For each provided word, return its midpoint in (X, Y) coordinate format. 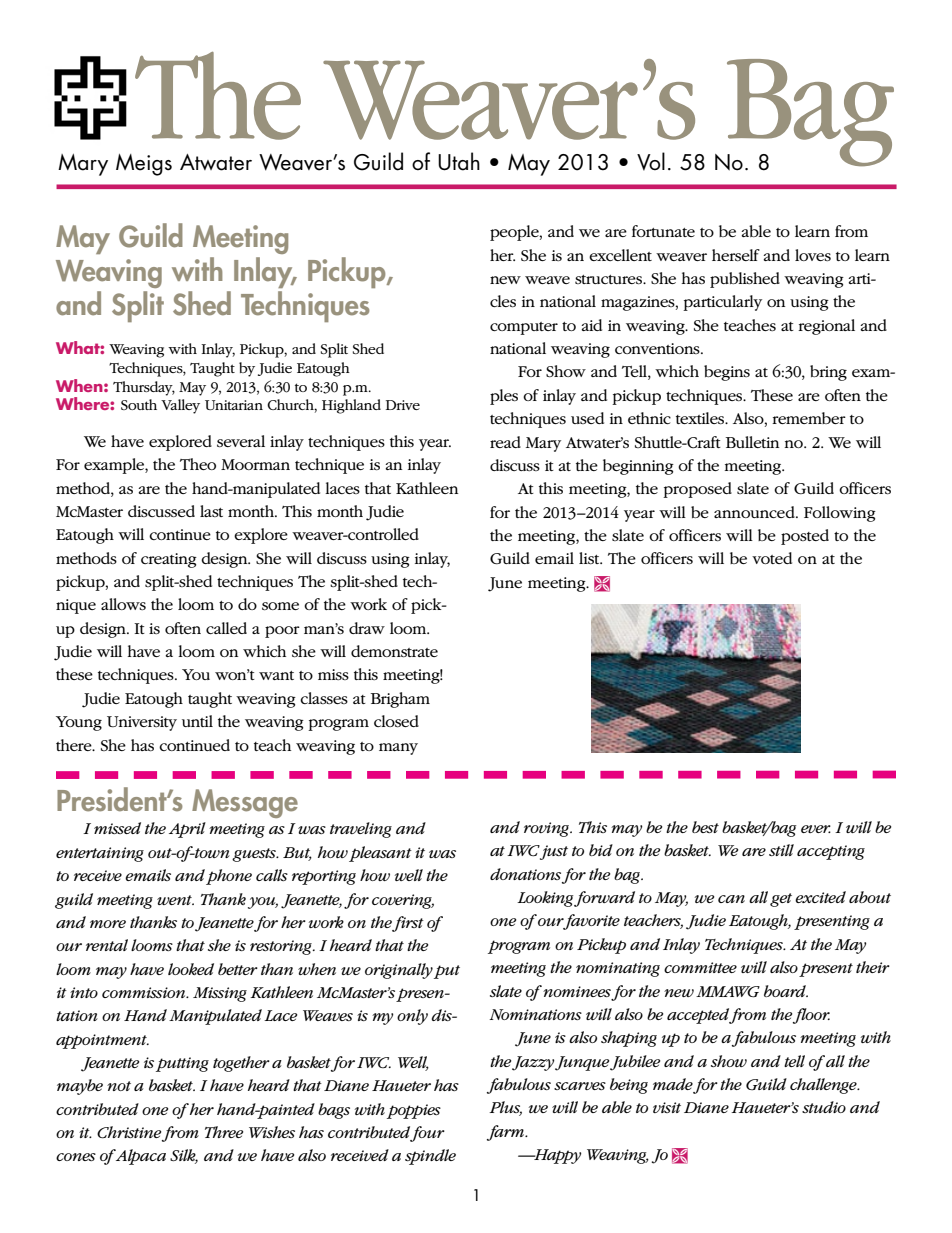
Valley (180, 406)
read (505, 442)
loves (813, 255)
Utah (459, 161)
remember (809, 418)
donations (525, 874)
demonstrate (394, 651)
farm (507, 1133)
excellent (620, 255)
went (175, 900)
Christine (129, 1132)
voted (772, 558)
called (226, 628)
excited (820, 897)
